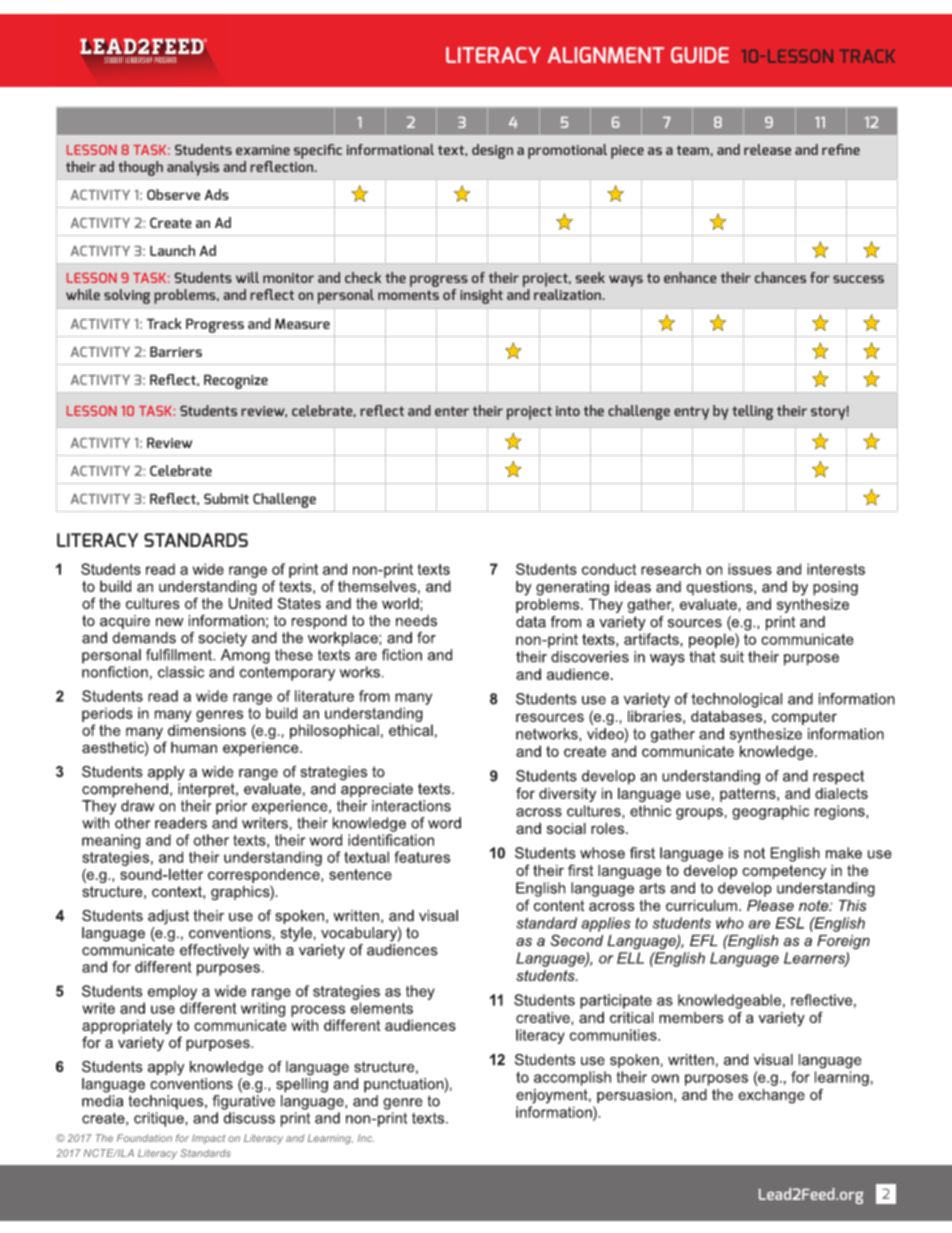  I want to click on Impact, so click(208, 1139).
